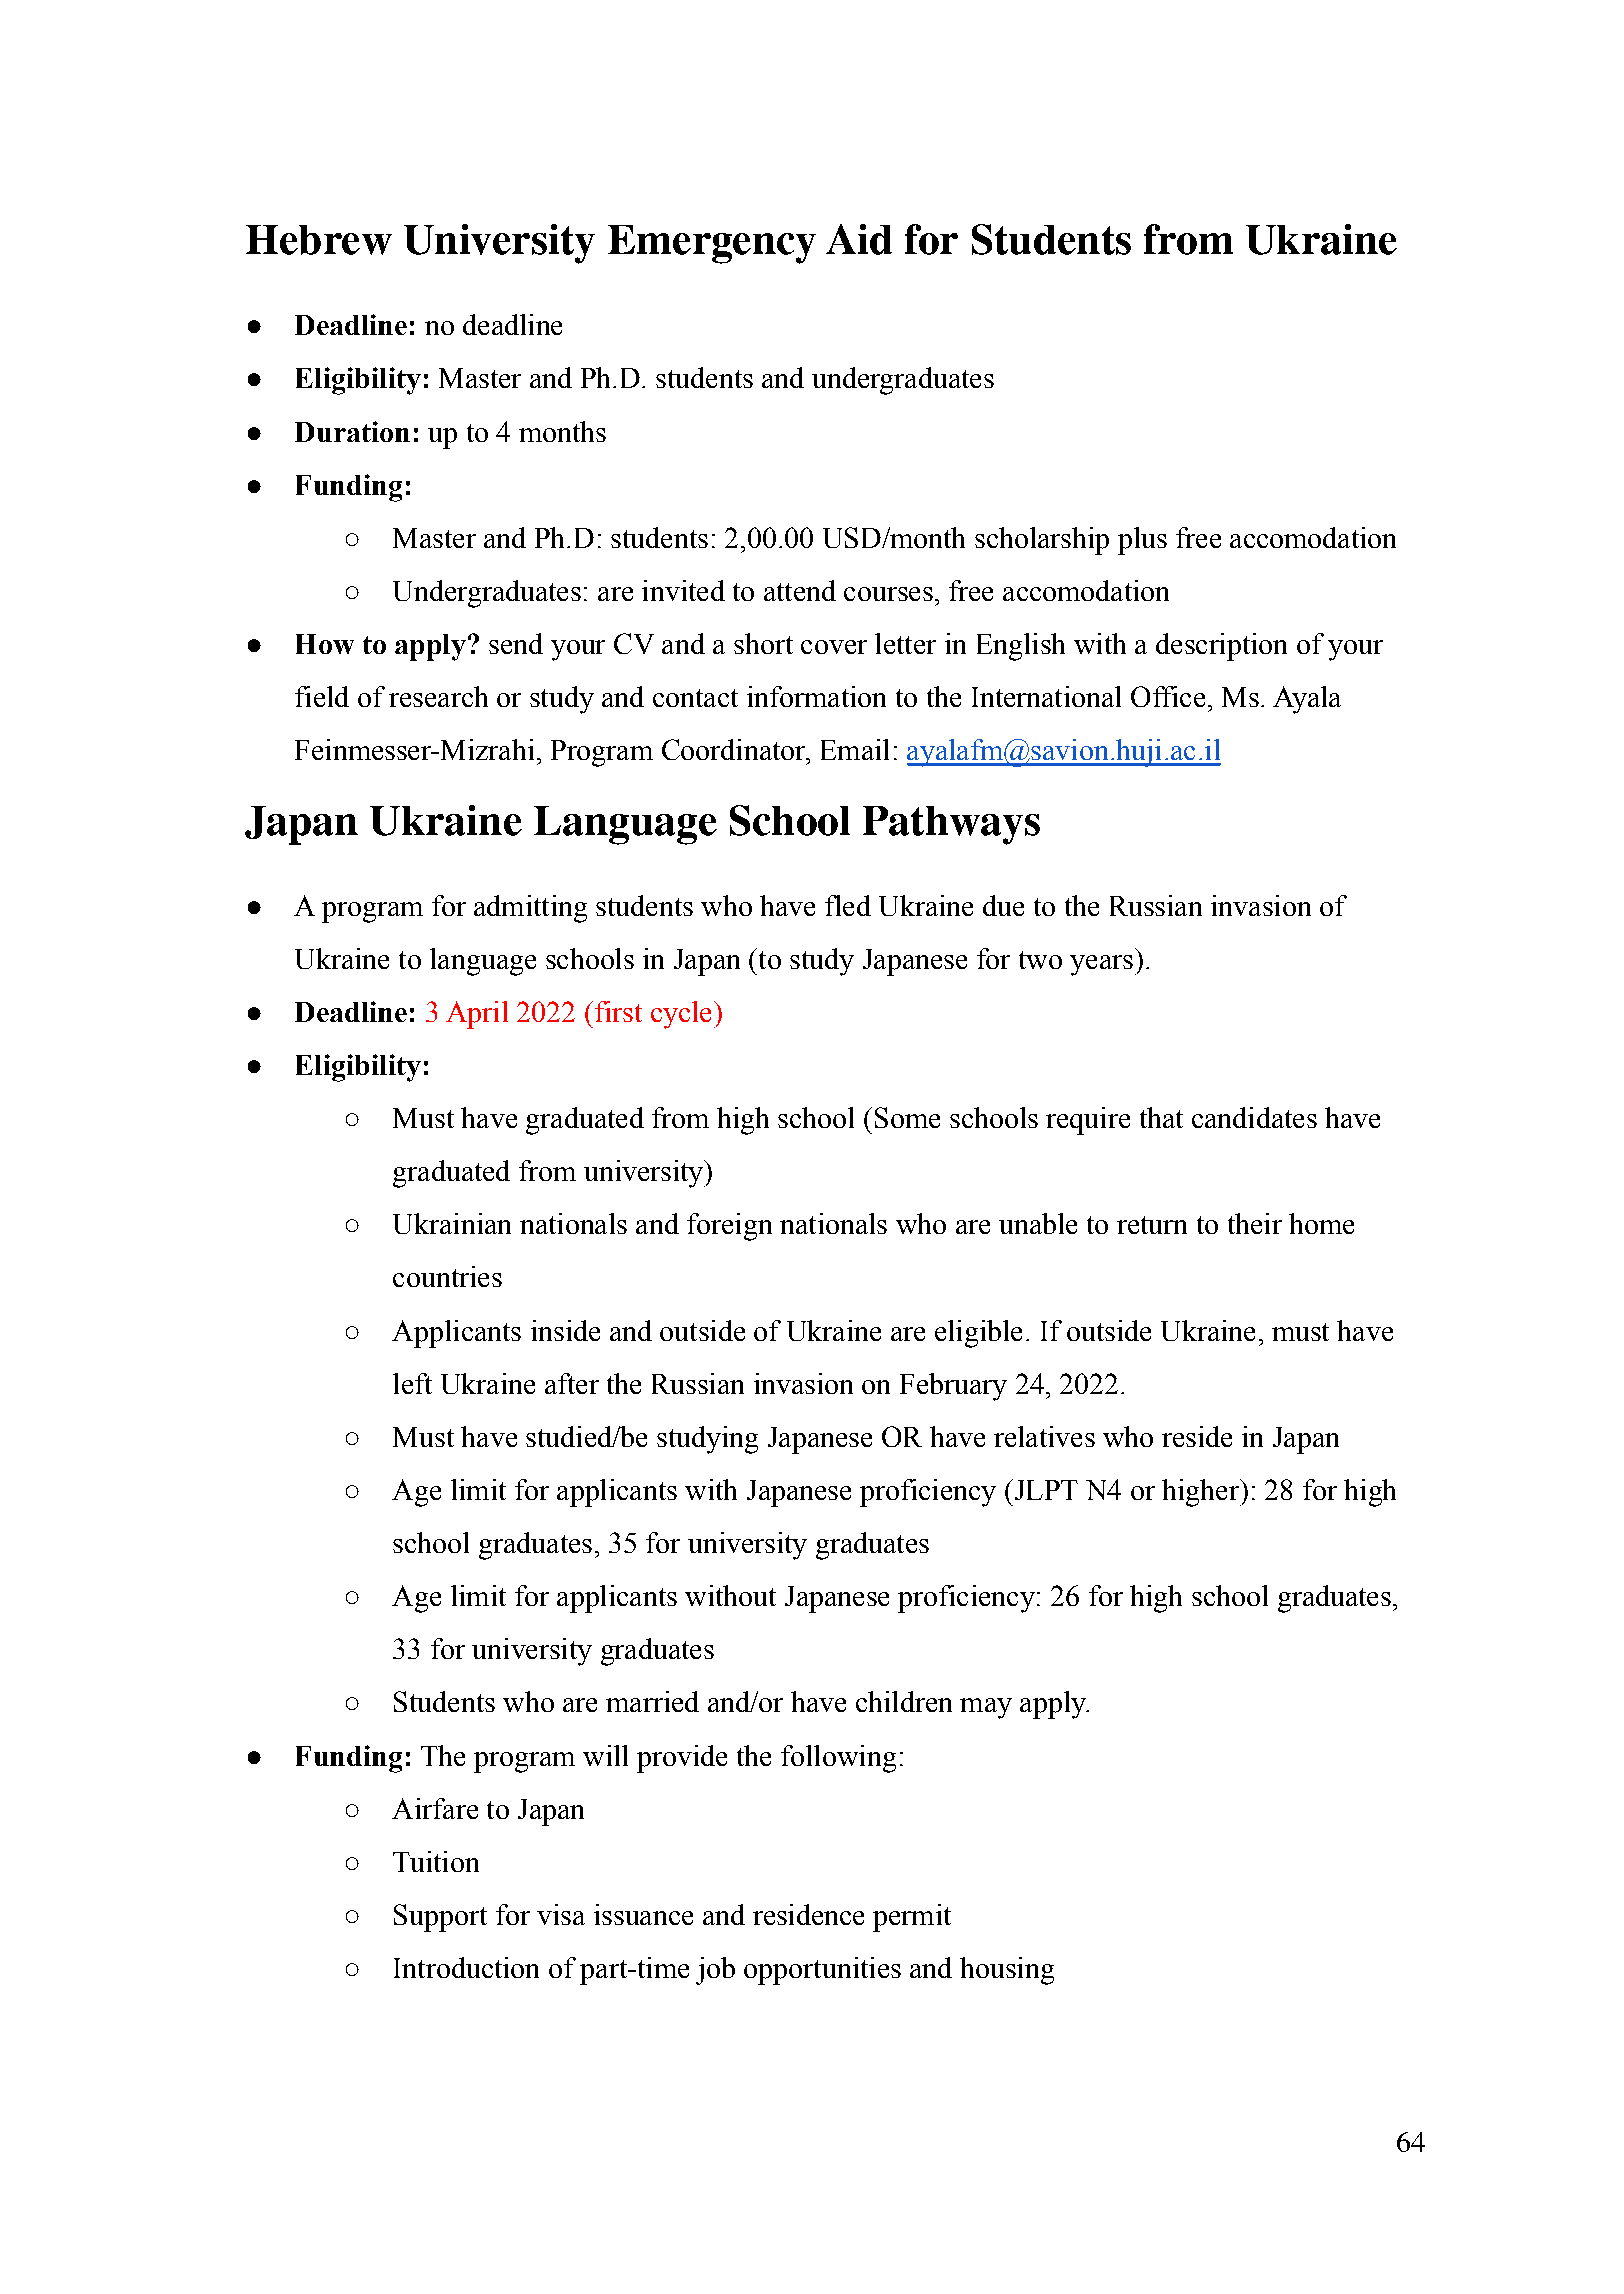 The width and height of the page is (1624, 2294). I want to click on left, so click(412, 1383).
